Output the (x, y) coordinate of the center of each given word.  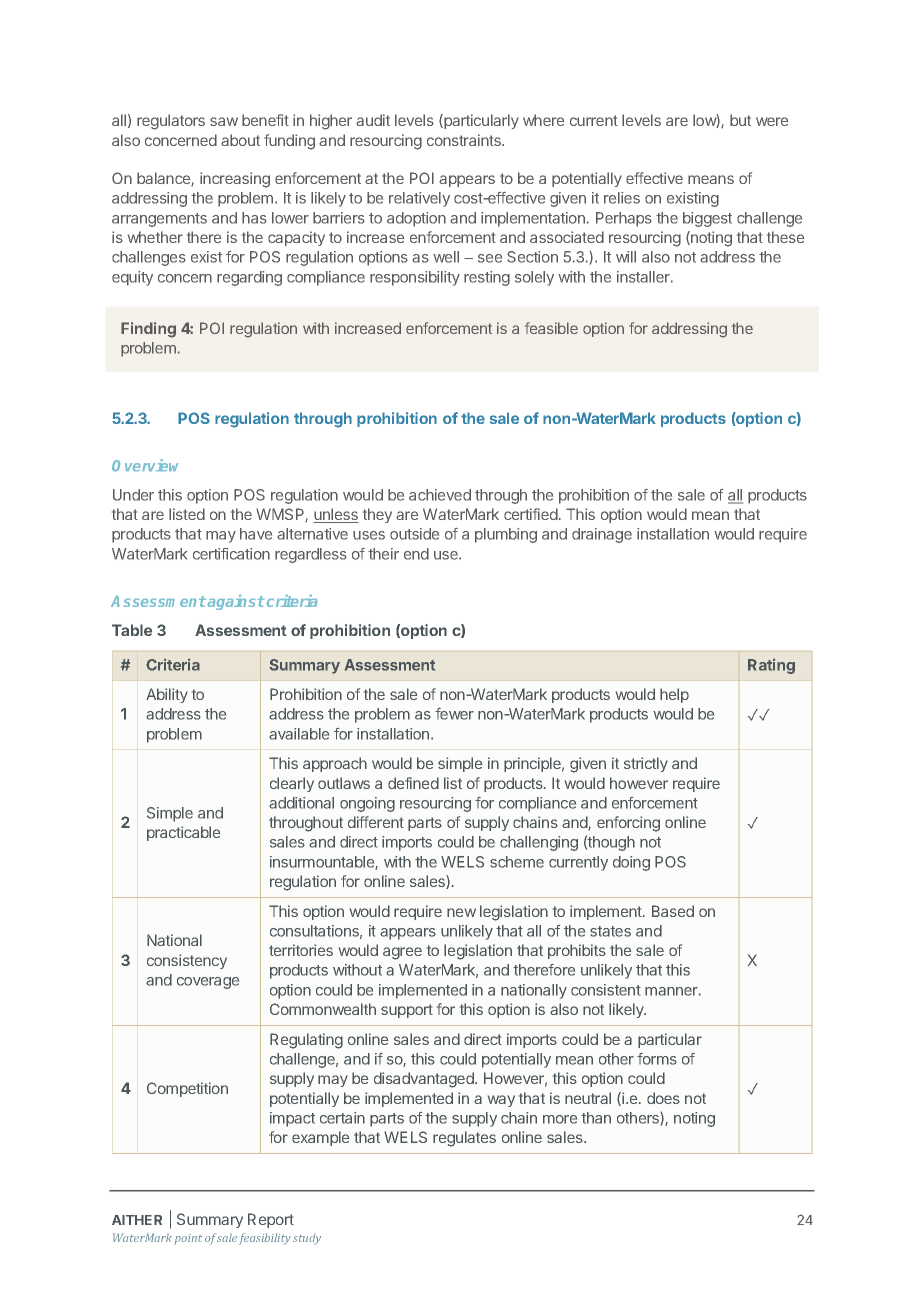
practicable (183, 833)
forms (657, 1059)
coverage (208, 983)
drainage (602, 535)
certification (231, 554)
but (740, 120)
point (188, 1239)
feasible (551, 328)
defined (413, 783)
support (407, 1011)
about (240, 140)
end (416, 554)
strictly (646, 764)
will (626, 257)
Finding (148, 330)
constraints (465, 140)
